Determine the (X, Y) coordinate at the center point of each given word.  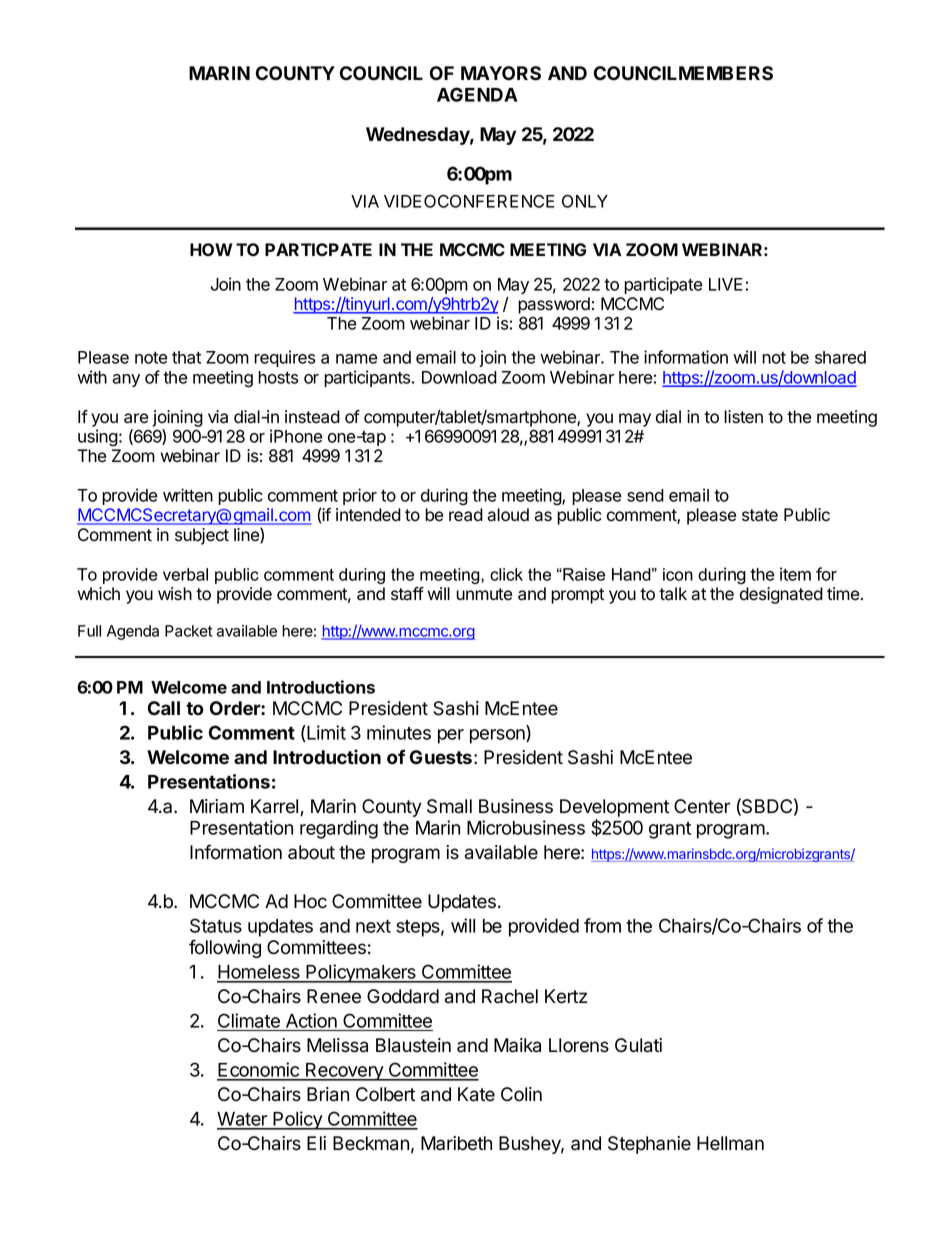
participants (368, 378)
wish (175, 594)
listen (743, 417)
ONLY (585, 201)
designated (781, 595)
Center (702, 806)
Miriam (217, 806)
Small (449, 806)
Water (243, 1120)
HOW (211, 249)
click (506, 574)
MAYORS (501, 73)
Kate (476, 1094)
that (186, 357)
